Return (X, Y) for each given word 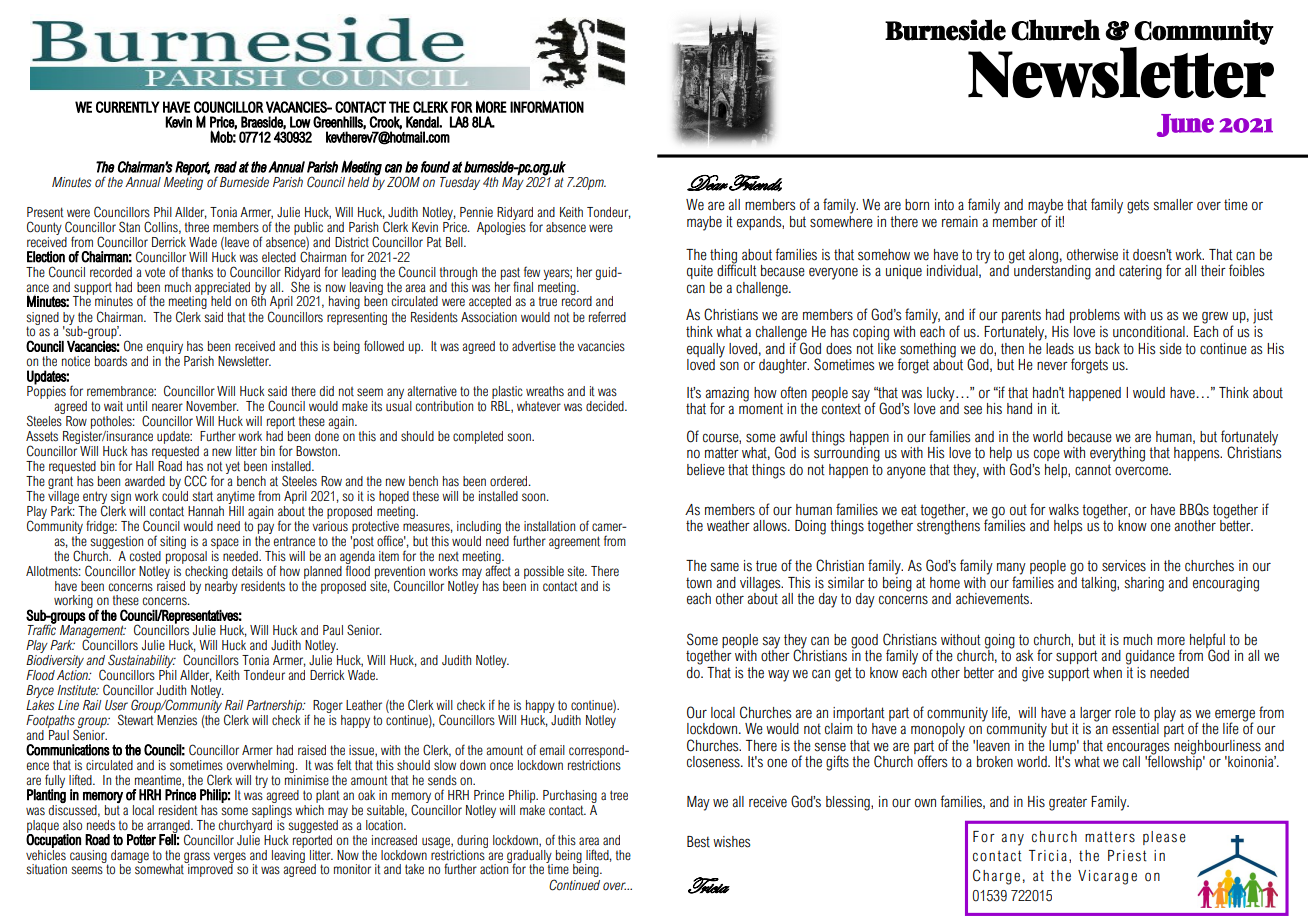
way (778, 676)
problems (1095, 316)
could (175, 495)
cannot (1093, 470)
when (1107, 673)
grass (197, 858)
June (1185, 125)
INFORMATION (547, 106)
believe (706, 470)
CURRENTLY (127, 107)
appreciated (223, 289)
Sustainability (142, 662)
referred (607, 317)
